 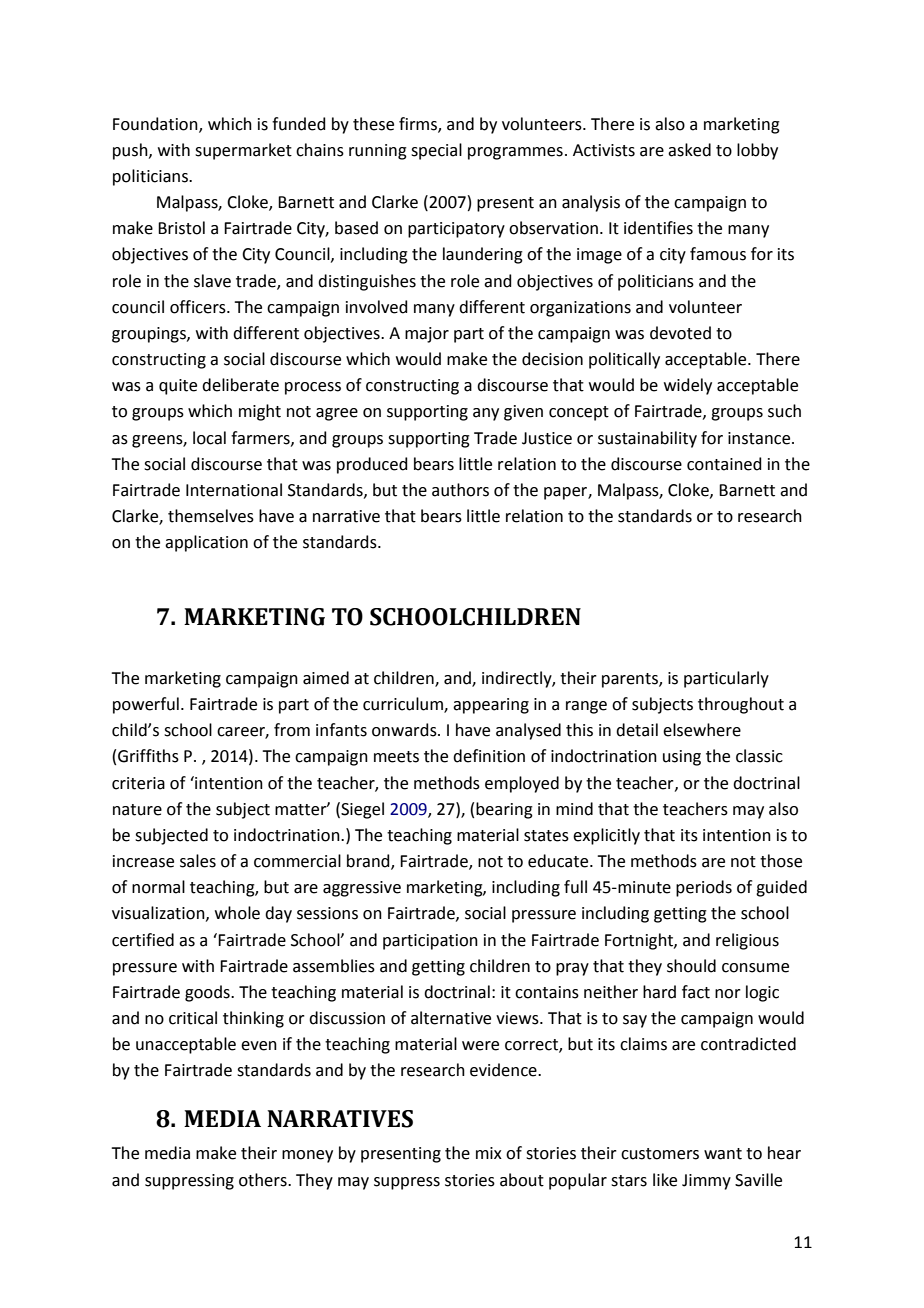 I want to click on contained, so click(x=724, y=464).
